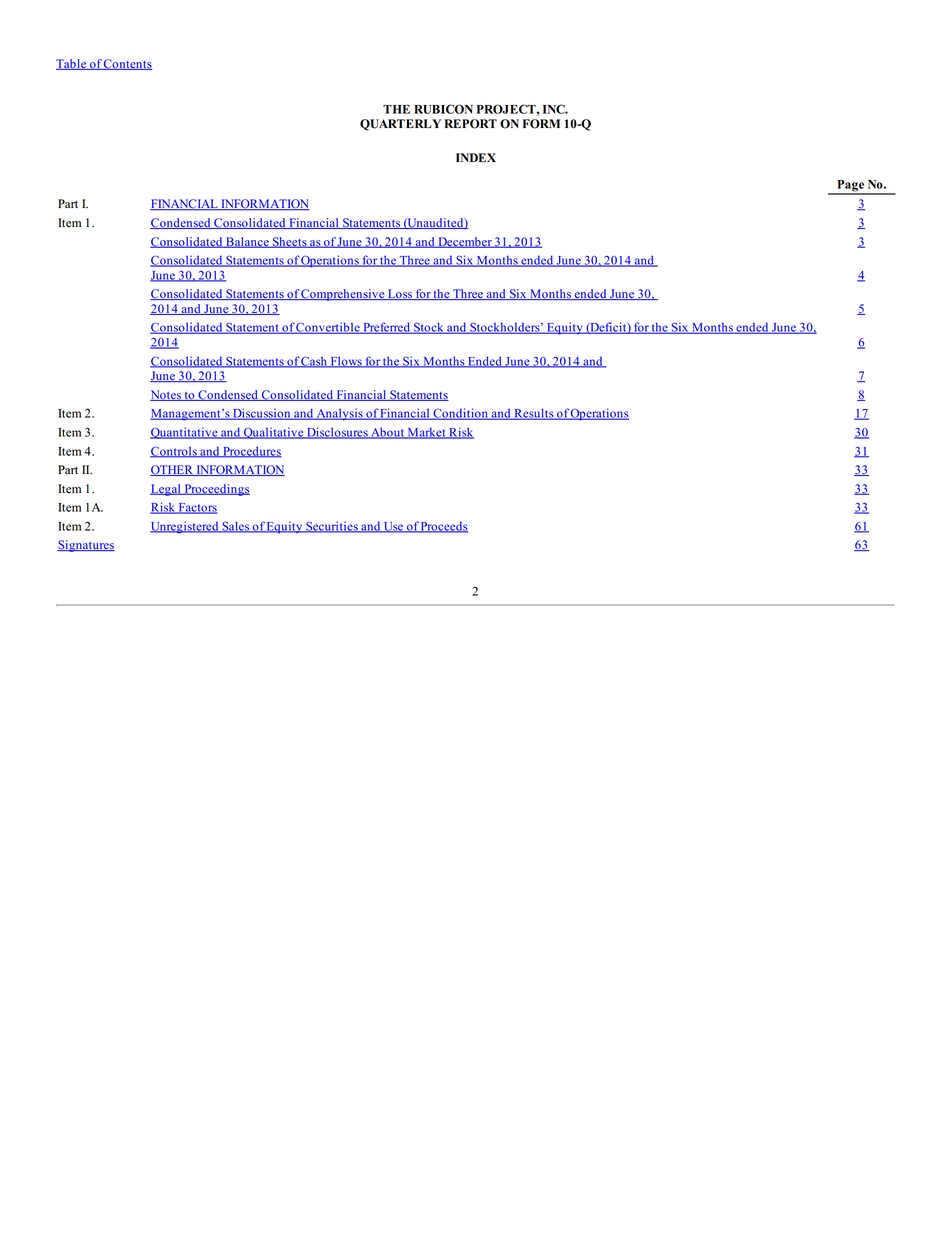  What do you see at coordinates (476, 157) in the screenshot?
I see `INDEX` at bounding box center [476, 157].
